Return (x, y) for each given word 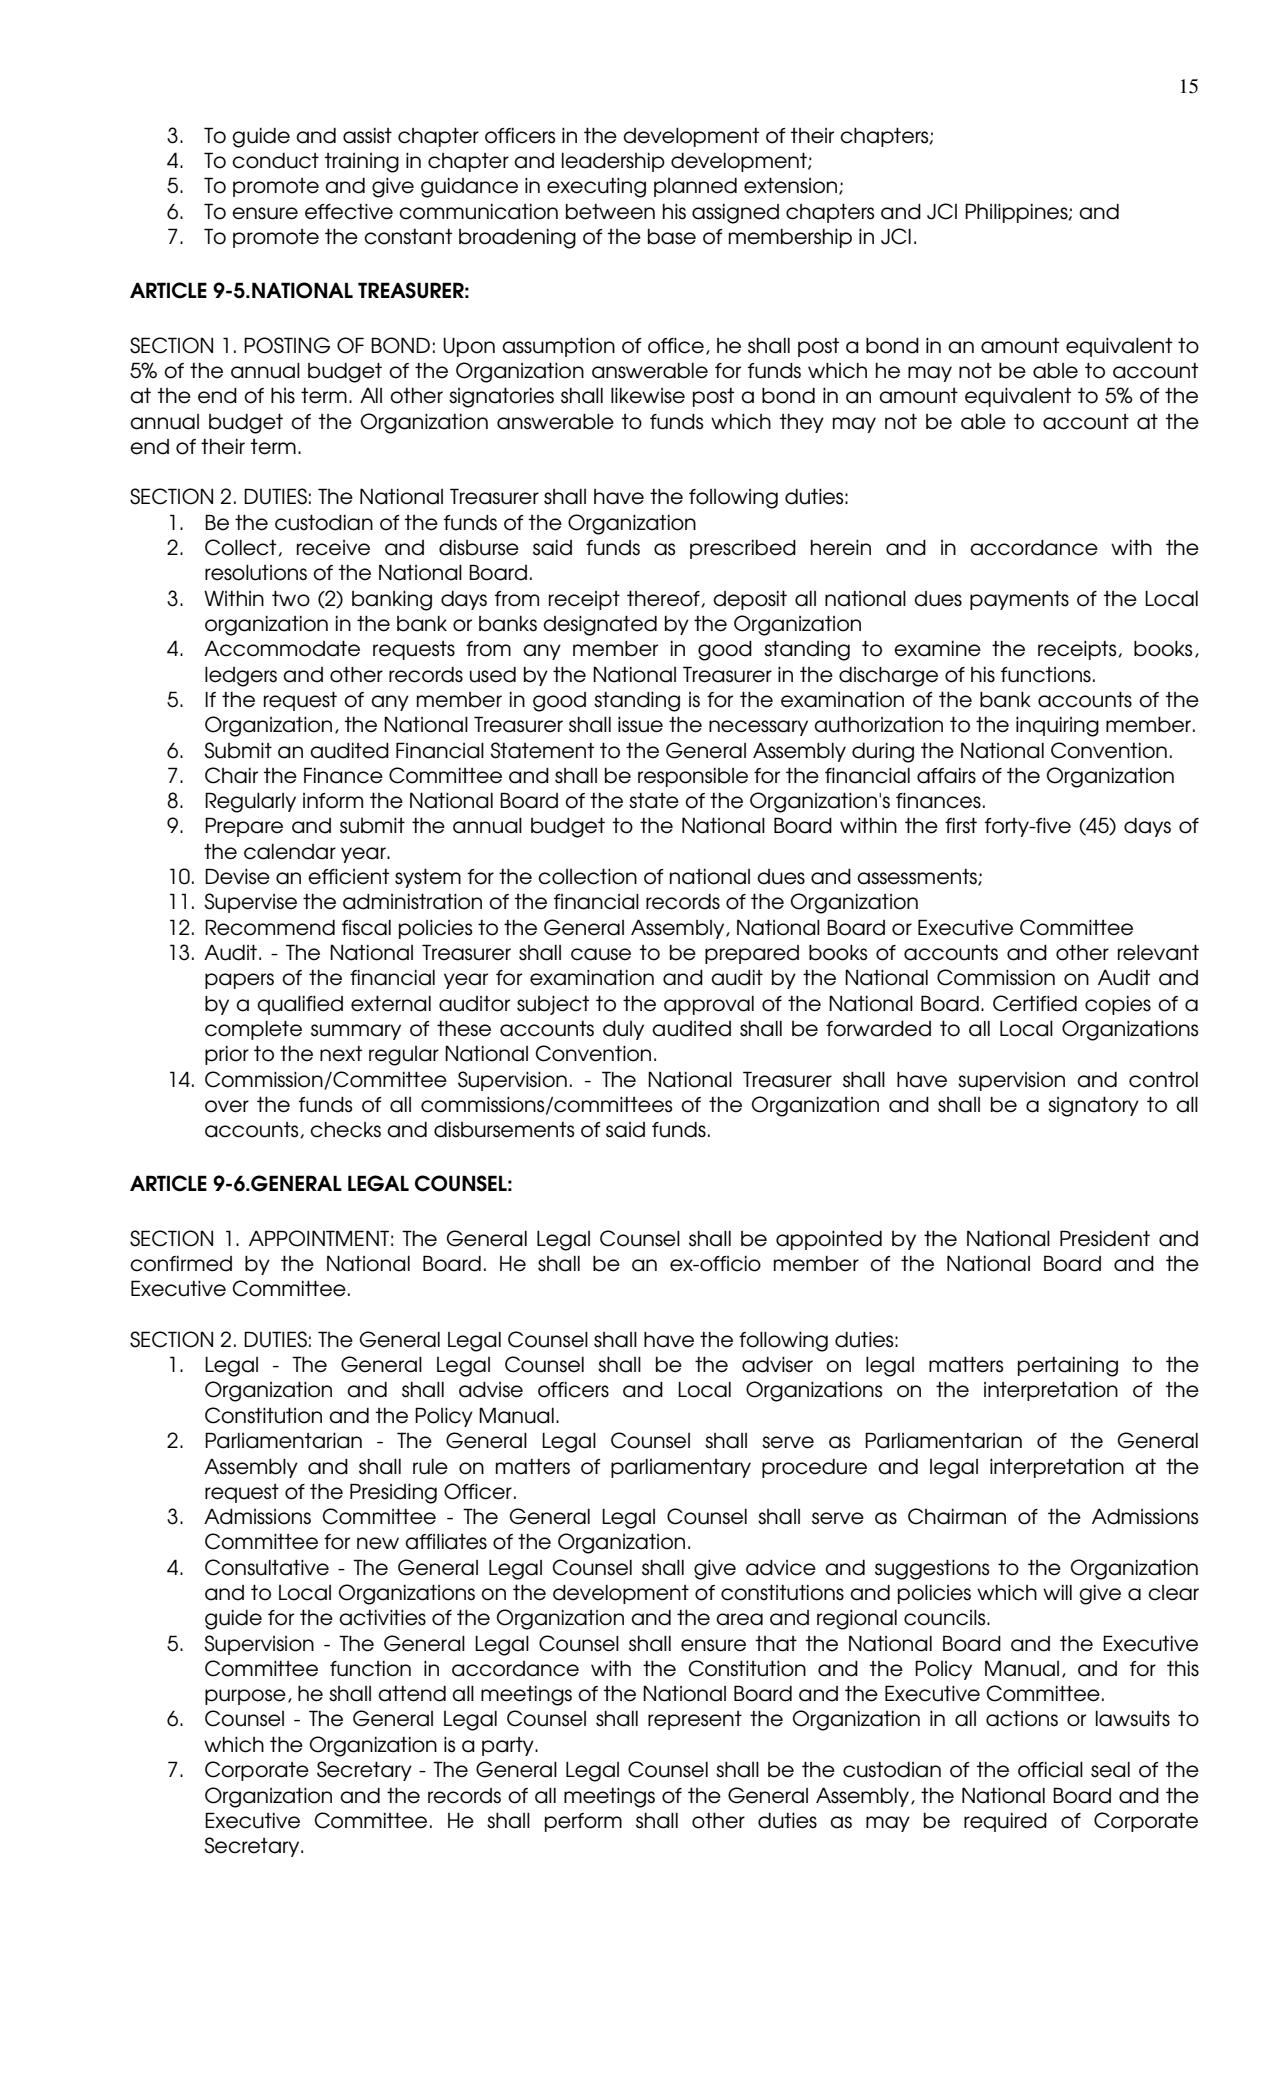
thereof (664, 598)
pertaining (1068, 1367)
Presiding (393, 1493)
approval (709, 1005)
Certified (1035, 1003)
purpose (245, 1697)
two (291, 598)
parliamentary (681, 1468)
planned (695, 187)
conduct (275, 161)
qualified (300, 1005)
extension (792, 186)
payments (1019, 600)
